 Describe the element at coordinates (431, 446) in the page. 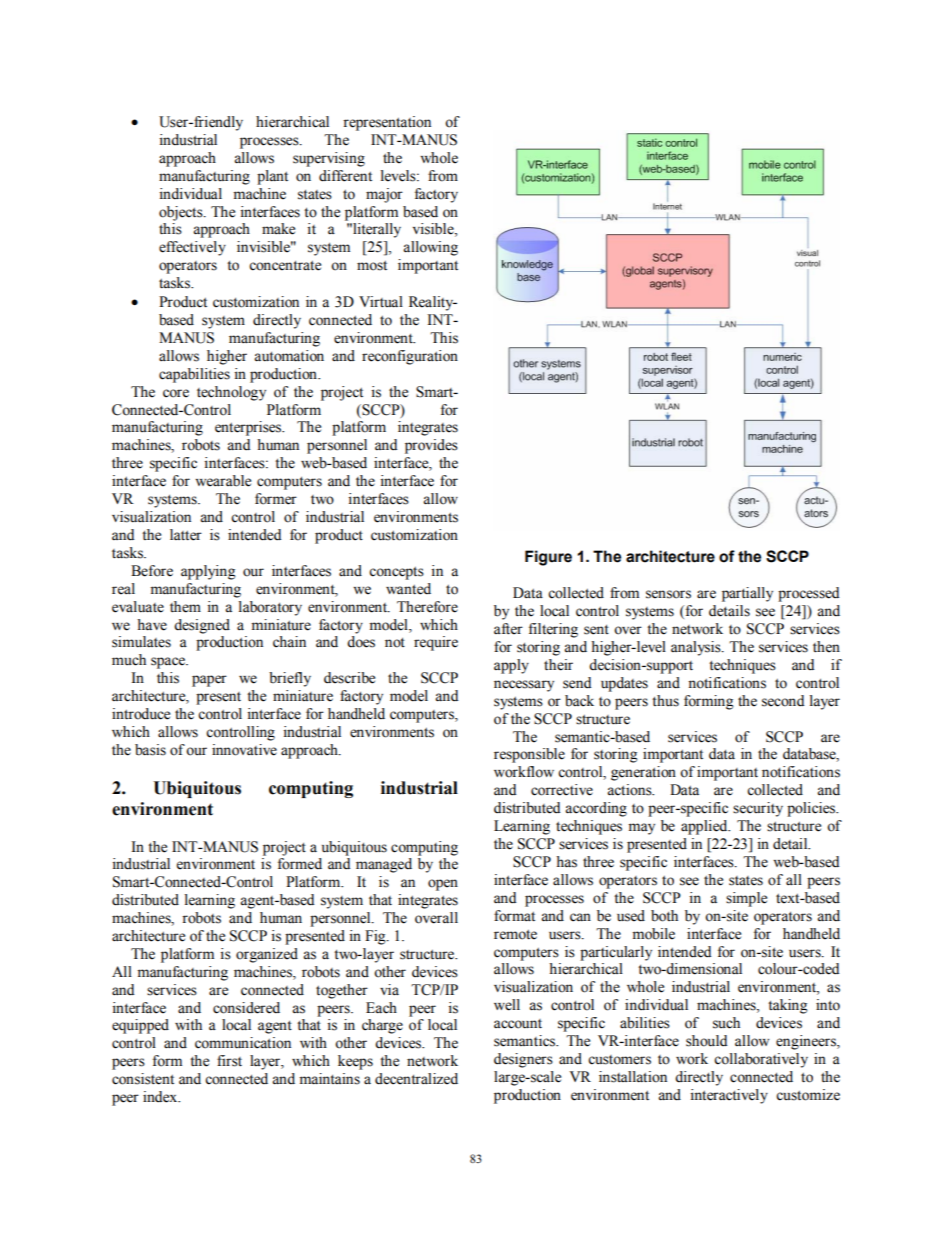

I see `provides` at that location.
